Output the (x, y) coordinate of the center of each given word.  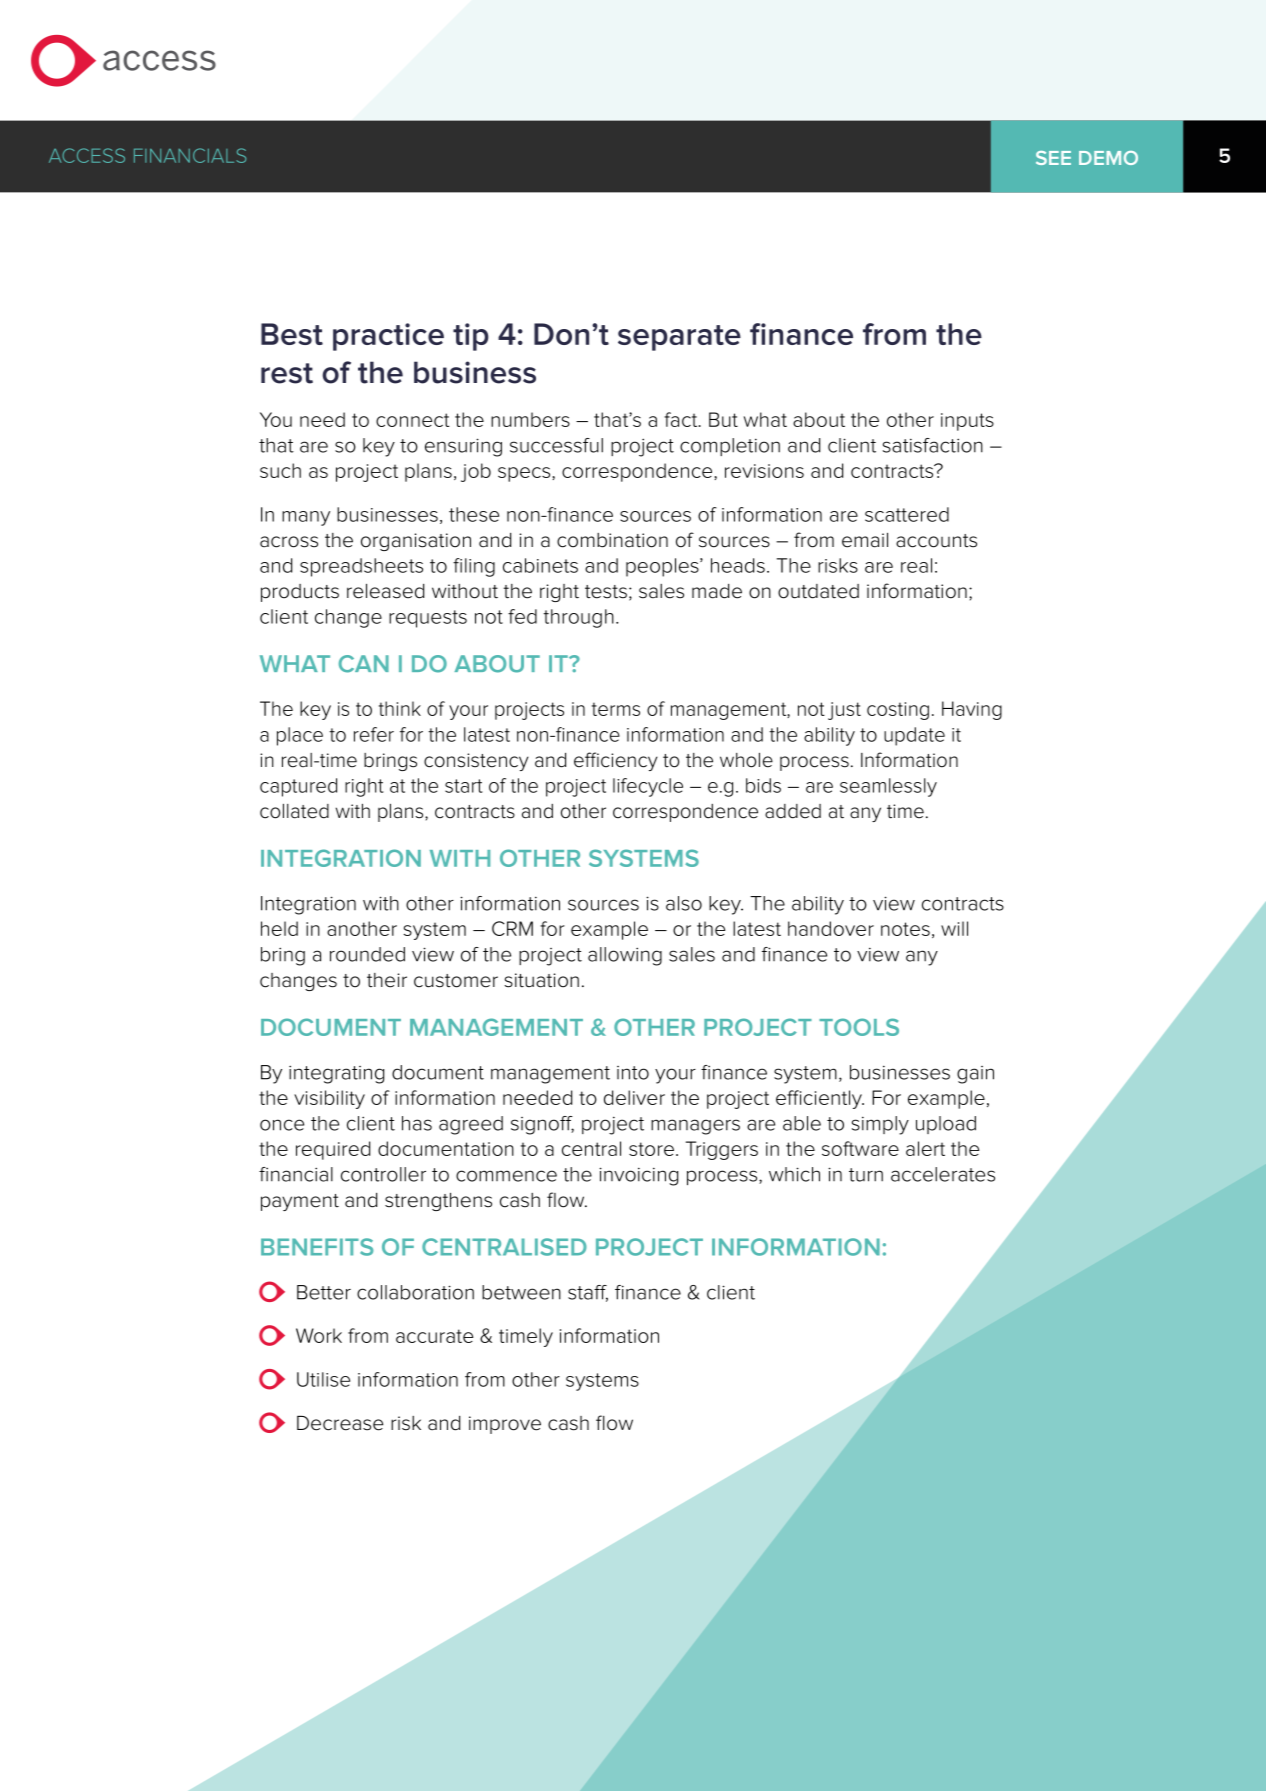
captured (298, 787)
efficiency (616, 761)
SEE (1053, 158)
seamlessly (888, 787)
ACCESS (87, 155)
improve (505, 1425)
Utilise (323, 1379)
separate (679, 338)
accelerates (943, 1174)
